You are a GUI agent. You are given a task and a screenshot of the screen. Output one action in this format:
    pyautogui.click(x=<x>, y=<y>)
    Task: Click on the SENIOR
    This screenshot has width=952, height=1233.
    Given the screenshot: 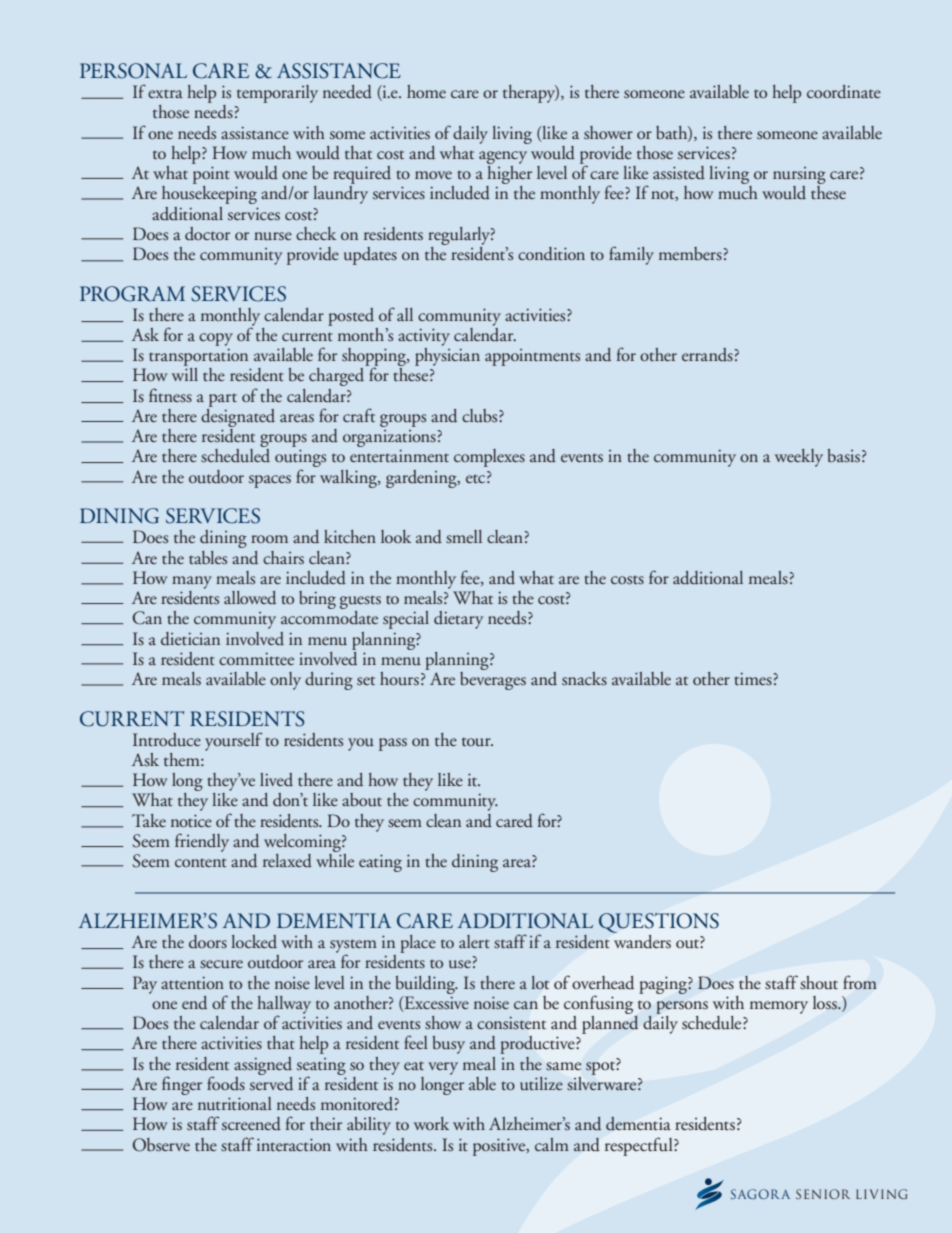 What is the action you would take?
    pyautogui.click(x=823, y=1194)
